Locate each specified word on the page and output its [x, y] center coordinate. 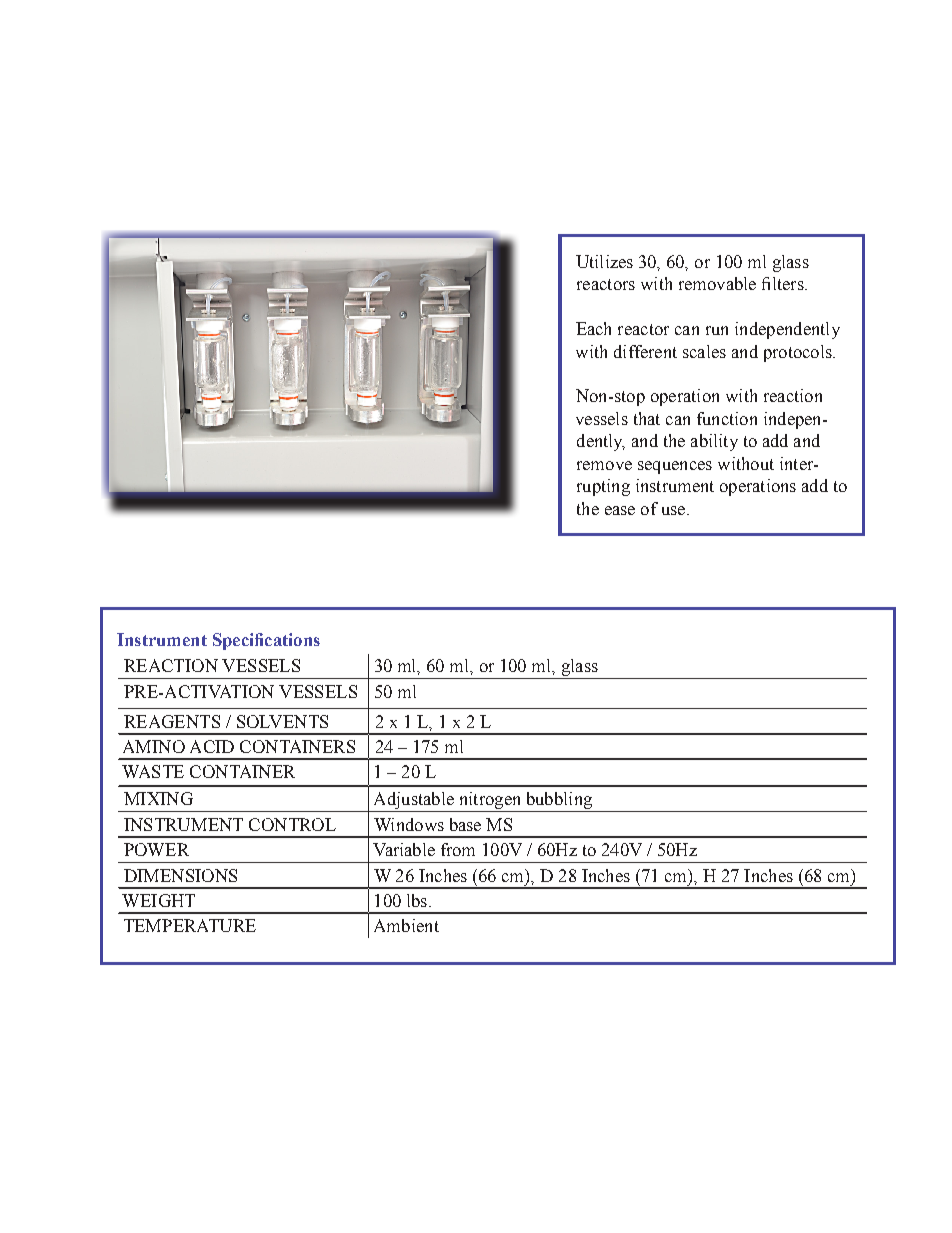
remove [604, 465]
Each [593, 328]
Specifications [266, 641]
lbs [418, 900]
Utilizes [604, 261]
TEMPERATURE [190, 925]
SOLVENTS [282, 721]
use [673, 510]
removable [717, 283]
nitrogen [490, 802]
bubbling [558, 802]
